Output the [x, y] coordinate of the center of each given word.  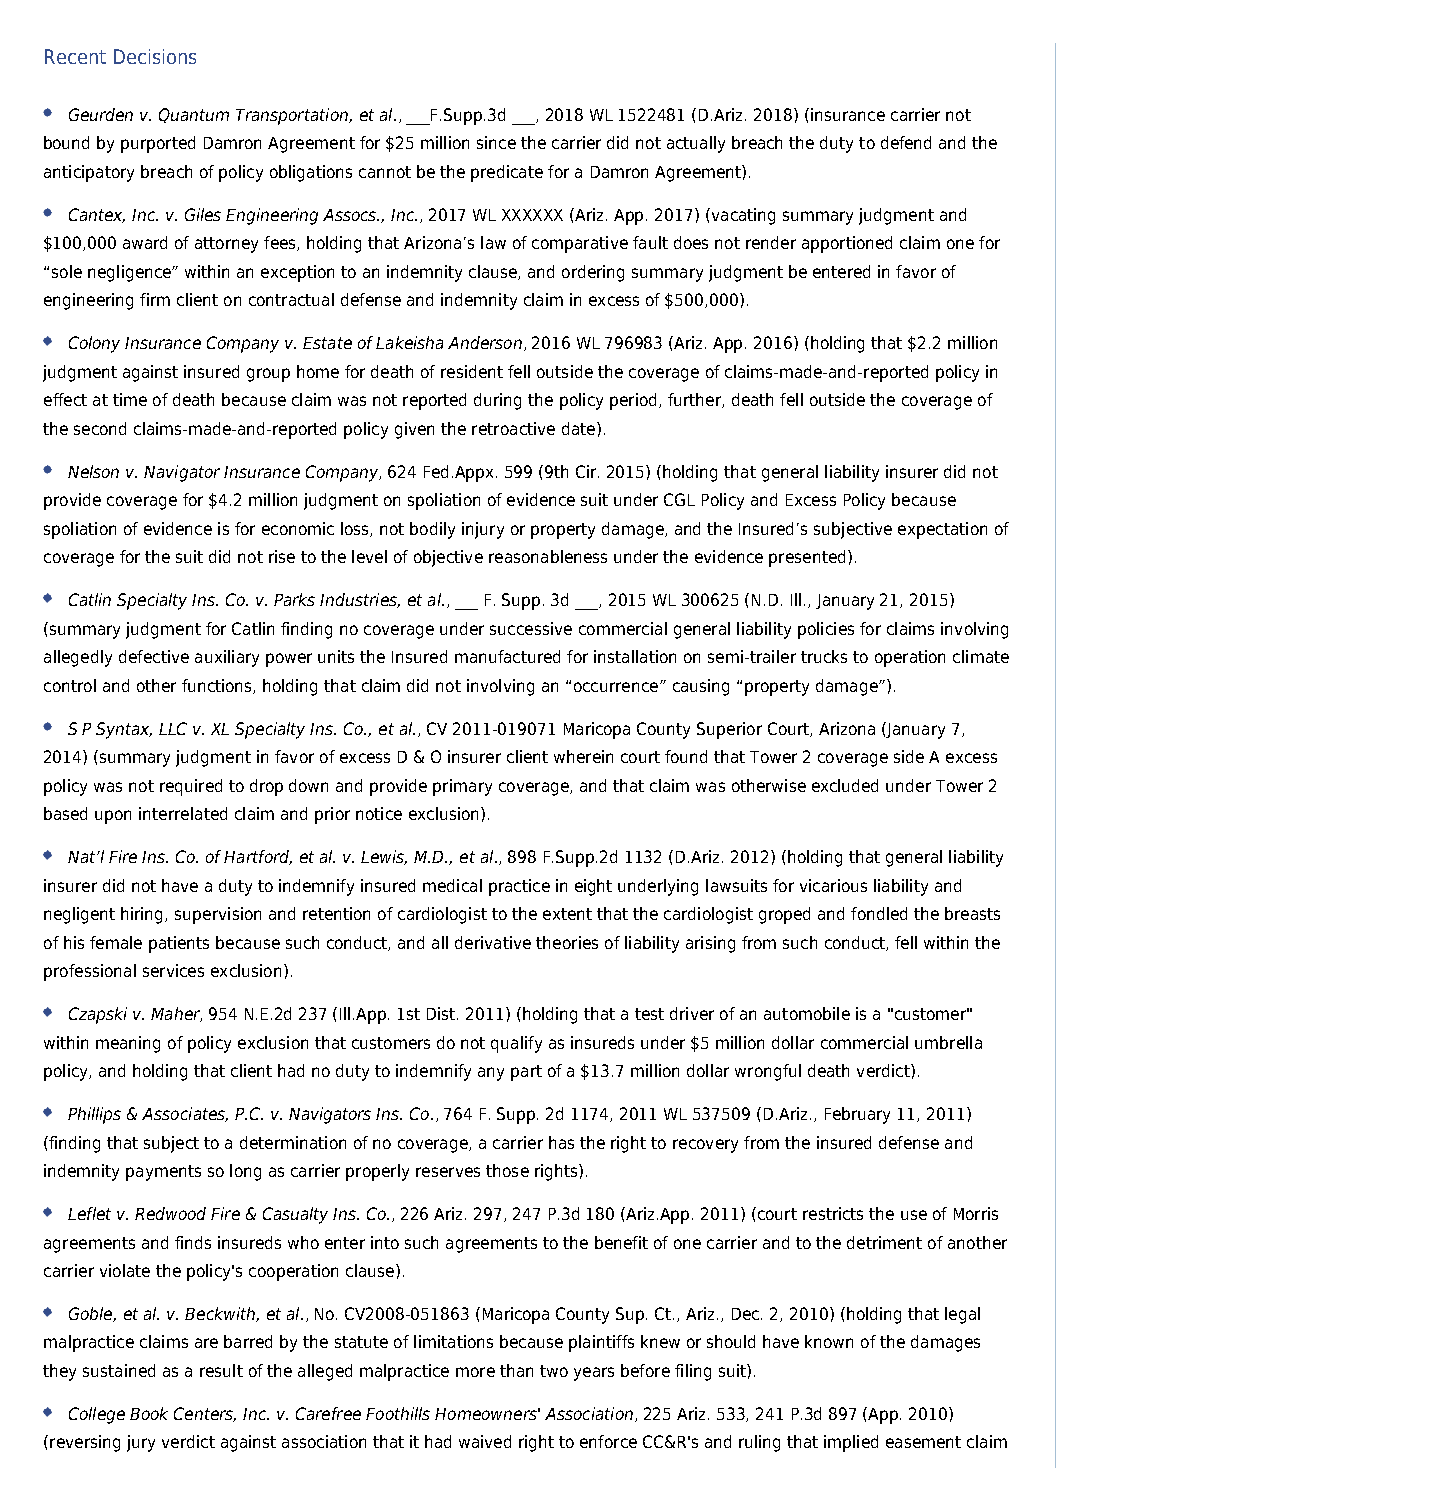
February [857, 1115]
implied [851, 1443]
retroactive [513, 428]
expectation [942, 530]
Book [149, 1413]
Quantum [194, 115]
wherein [583, 756]
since [496, 142]
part [526, 1073]
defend [906, 142]
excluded [845, 785]
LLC [173, 728]
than [516, 1370]
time [130, 399]
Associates [185, 1114]
